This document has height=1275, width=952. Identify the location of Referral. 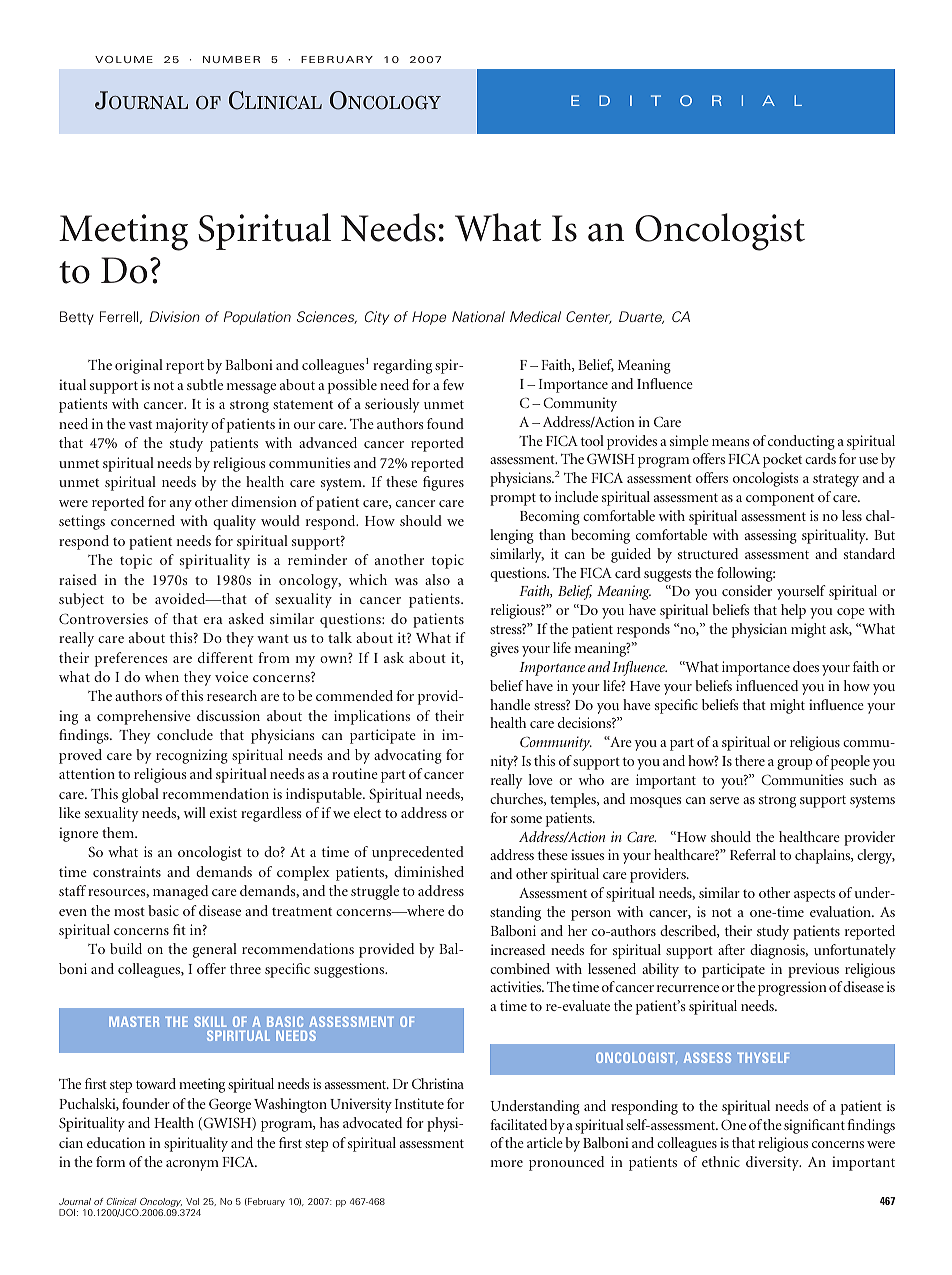
(753, 854).
